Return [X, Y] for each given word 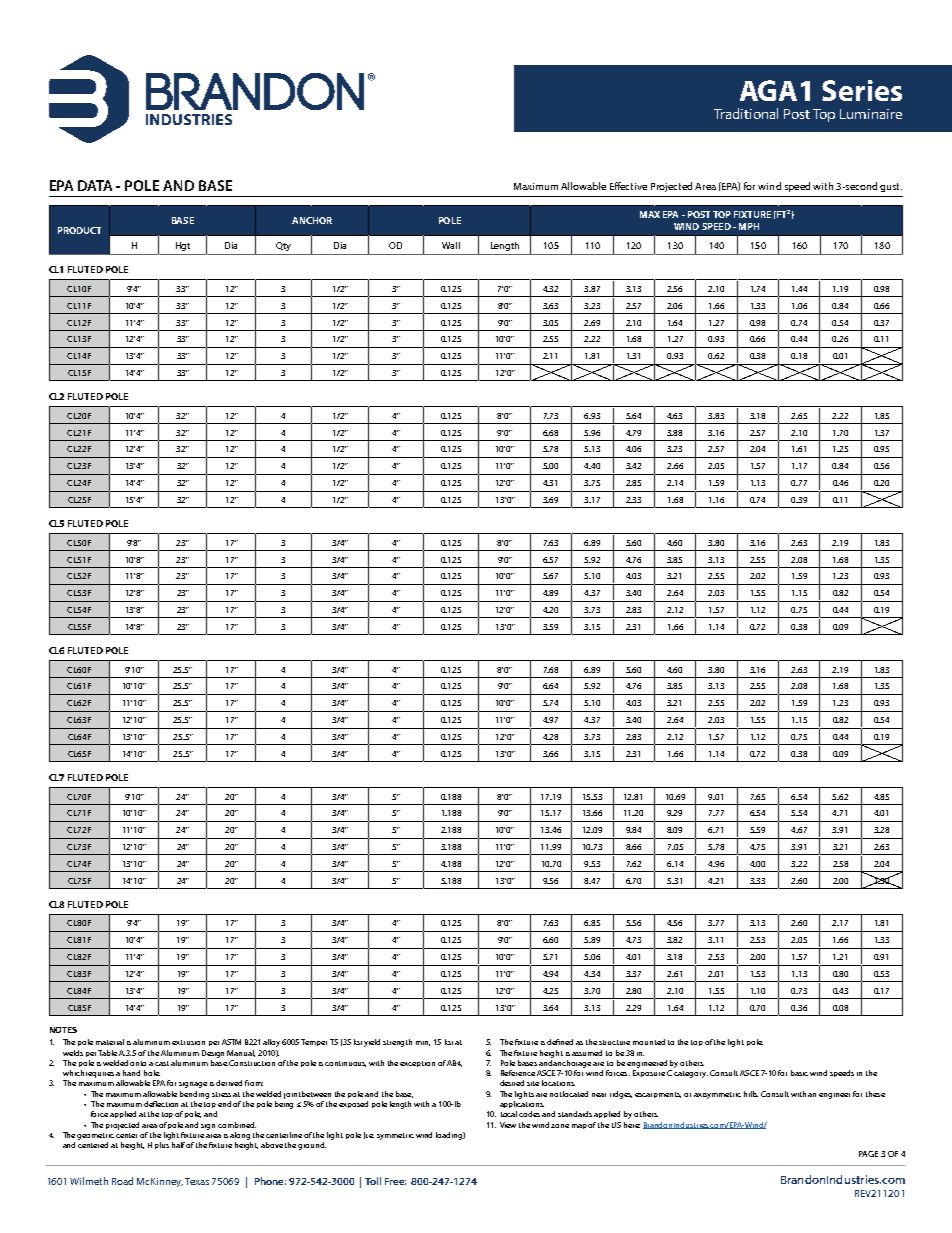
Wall [451, 245]
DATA [95, 185]
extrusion [188, 1042]
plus [162, 1145]
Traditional [746, 113]
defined [560, 1042]
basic [799, 1073]
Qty [283, 246]
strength [397, 1043]
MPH [749, 226]
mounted [649, 1042]
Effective [628, 186]
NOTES [63, 1030]
